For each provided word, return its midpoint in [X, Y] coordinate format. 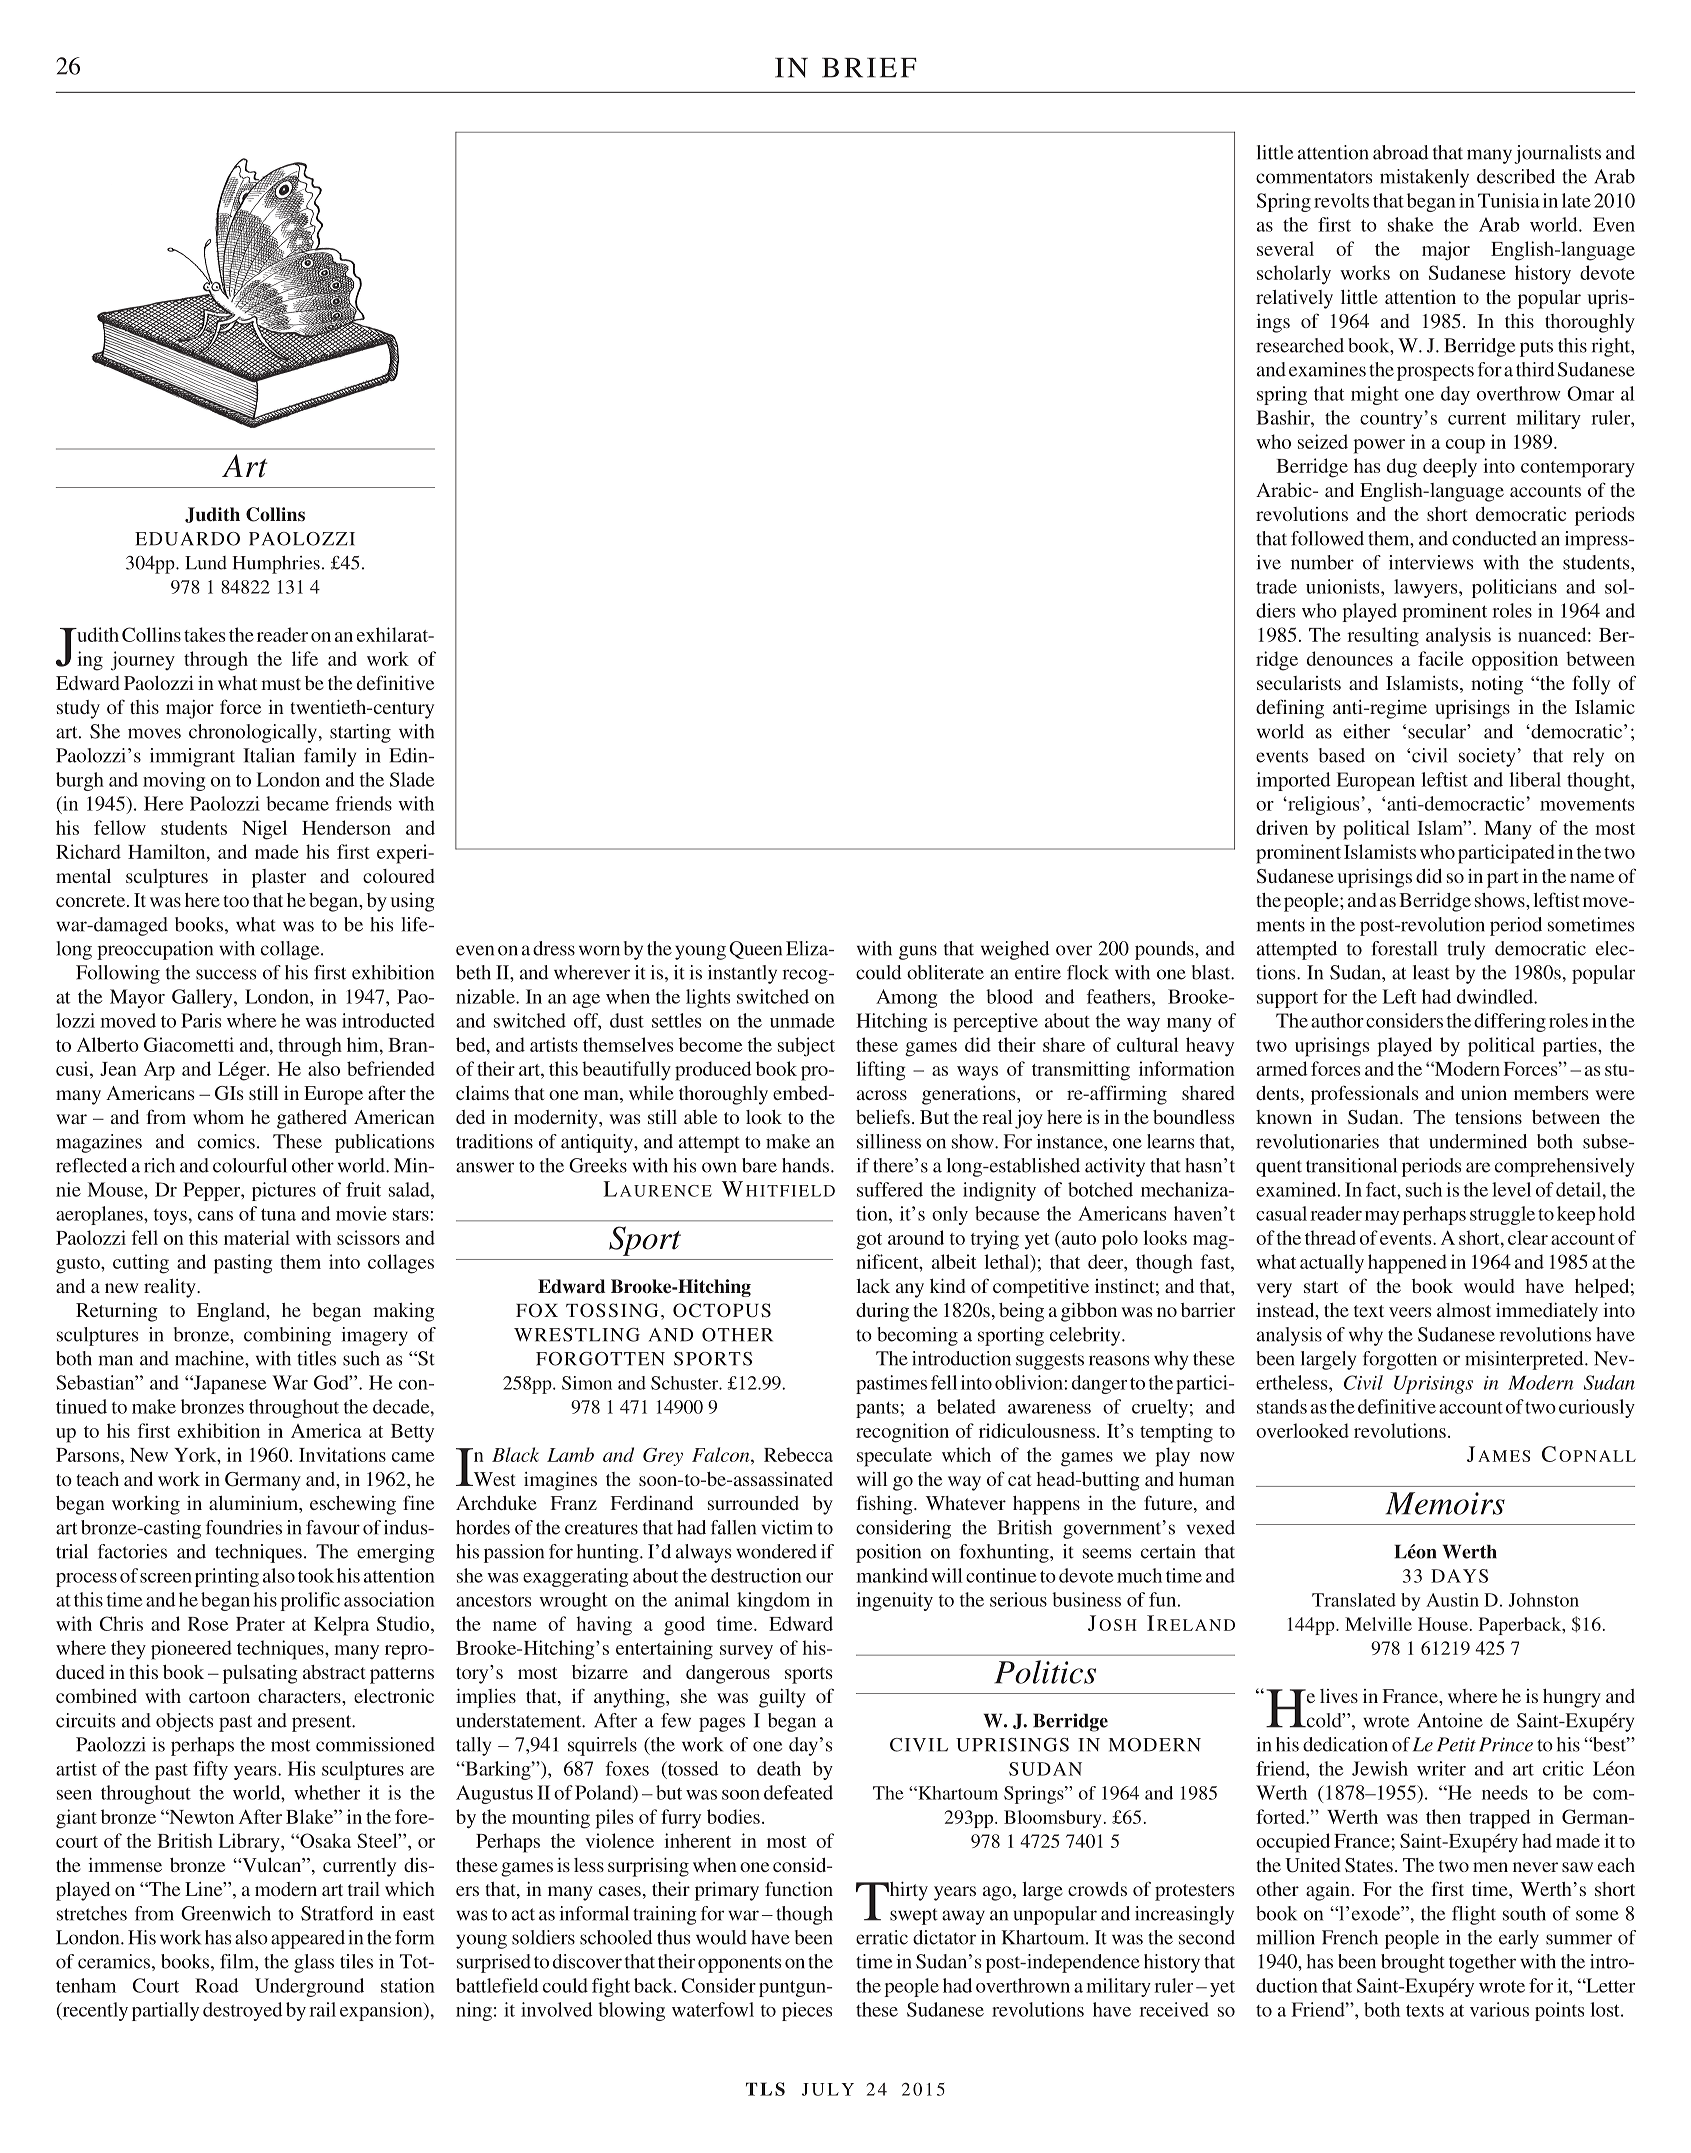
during [882, 1312]
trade [1276, 586]
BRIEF [869, 68]
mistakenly [1424, 178]
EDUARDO [187, 539]
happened [1407, 1264]
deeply [1450, 468]
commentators [1314, 177]
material [257, 1237]
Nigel [264, 830]
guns [918, 952]
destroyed [243, 2011]
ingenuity [894, 1601]
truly [1466, 950]
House [1443, 1624]
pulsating [260, 1674]
